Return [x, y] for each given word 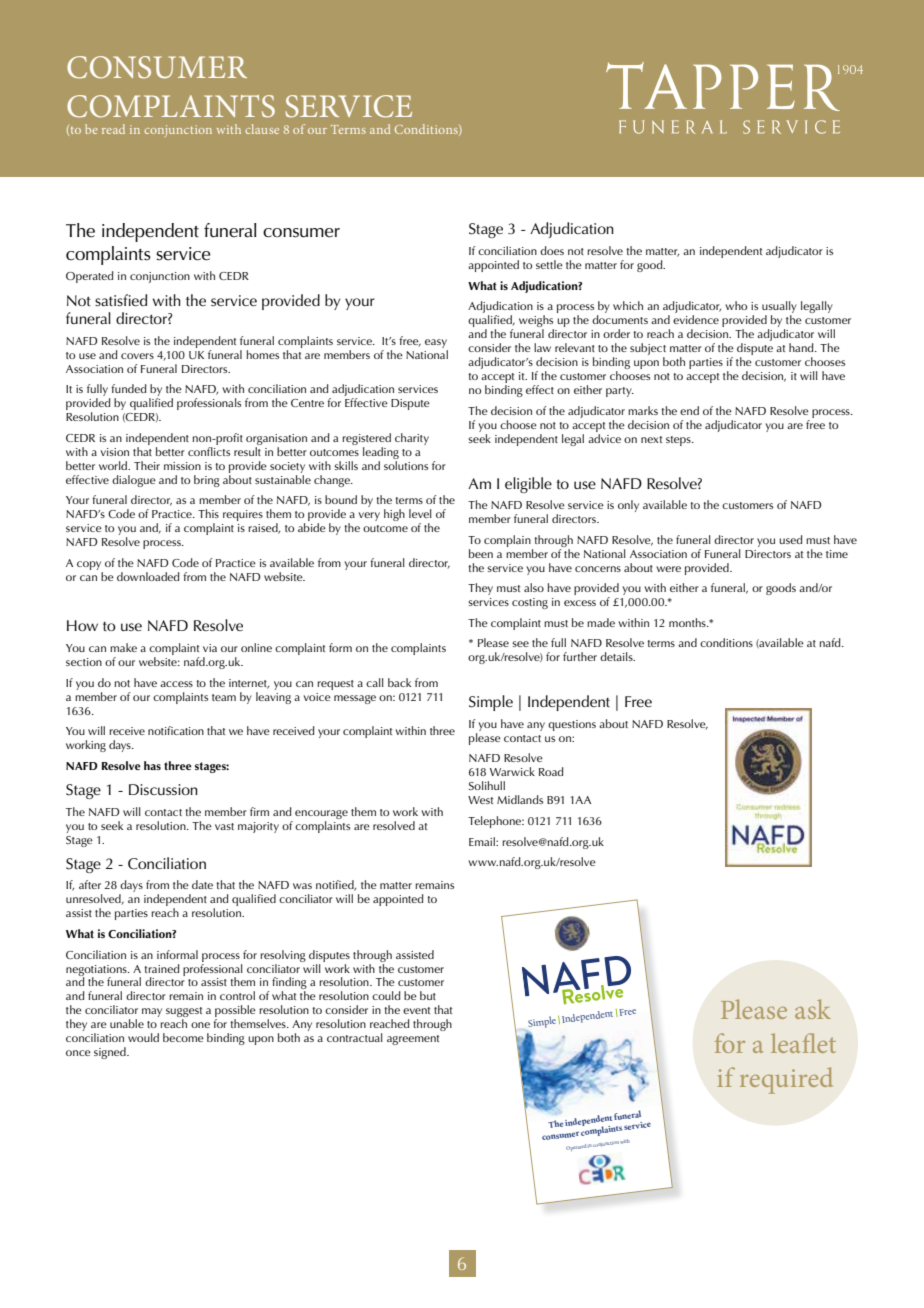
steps [679, 441]
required [786, 1080]
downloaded [148, 576]
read [113, 129]
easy [436, 343]
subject [648, 350]
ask [813, 1009]
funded [129, 388]
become [183, 1037]
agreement [413, 1040]
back [399, 682]
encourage [321, 814]
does [552, 250]
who [736, 305]
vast [224, 826]
